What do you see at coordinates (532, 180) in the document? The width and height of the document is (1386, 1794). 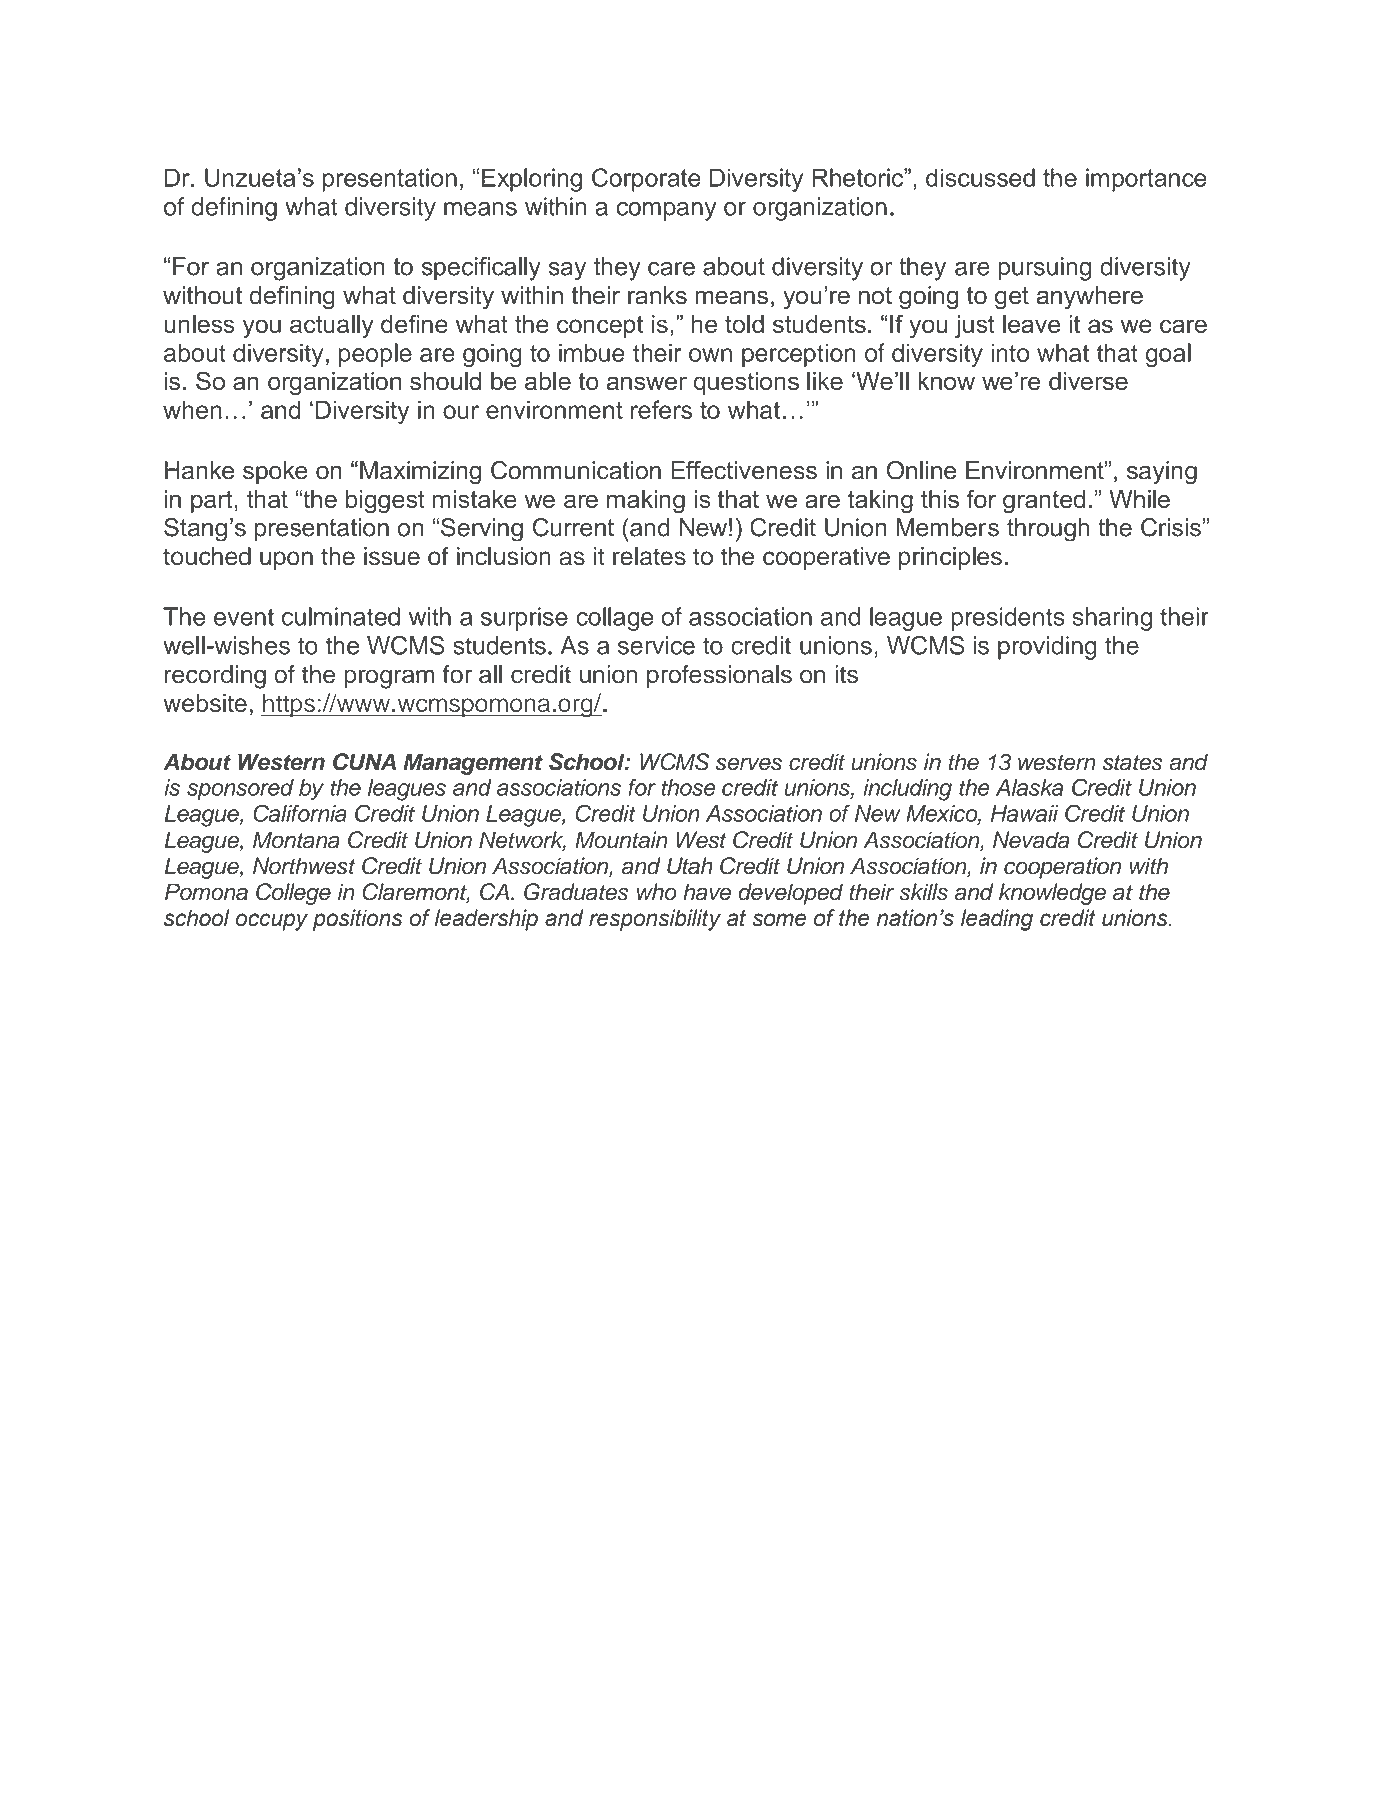 I see `Exploring` at bounding box center [532, 180].
